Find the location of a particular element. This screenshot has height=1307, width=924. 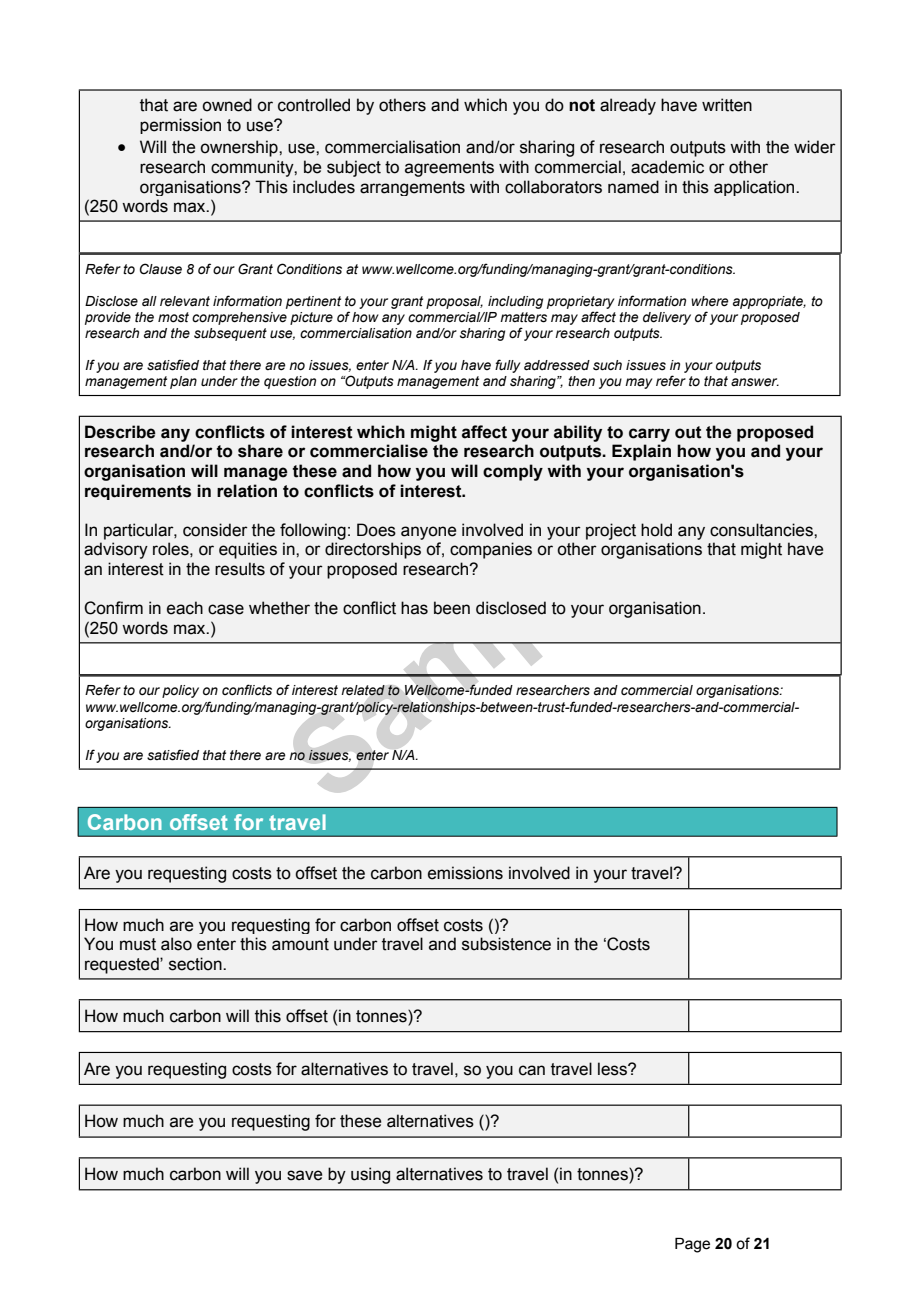

using is located at coordinates (370, 1175).
